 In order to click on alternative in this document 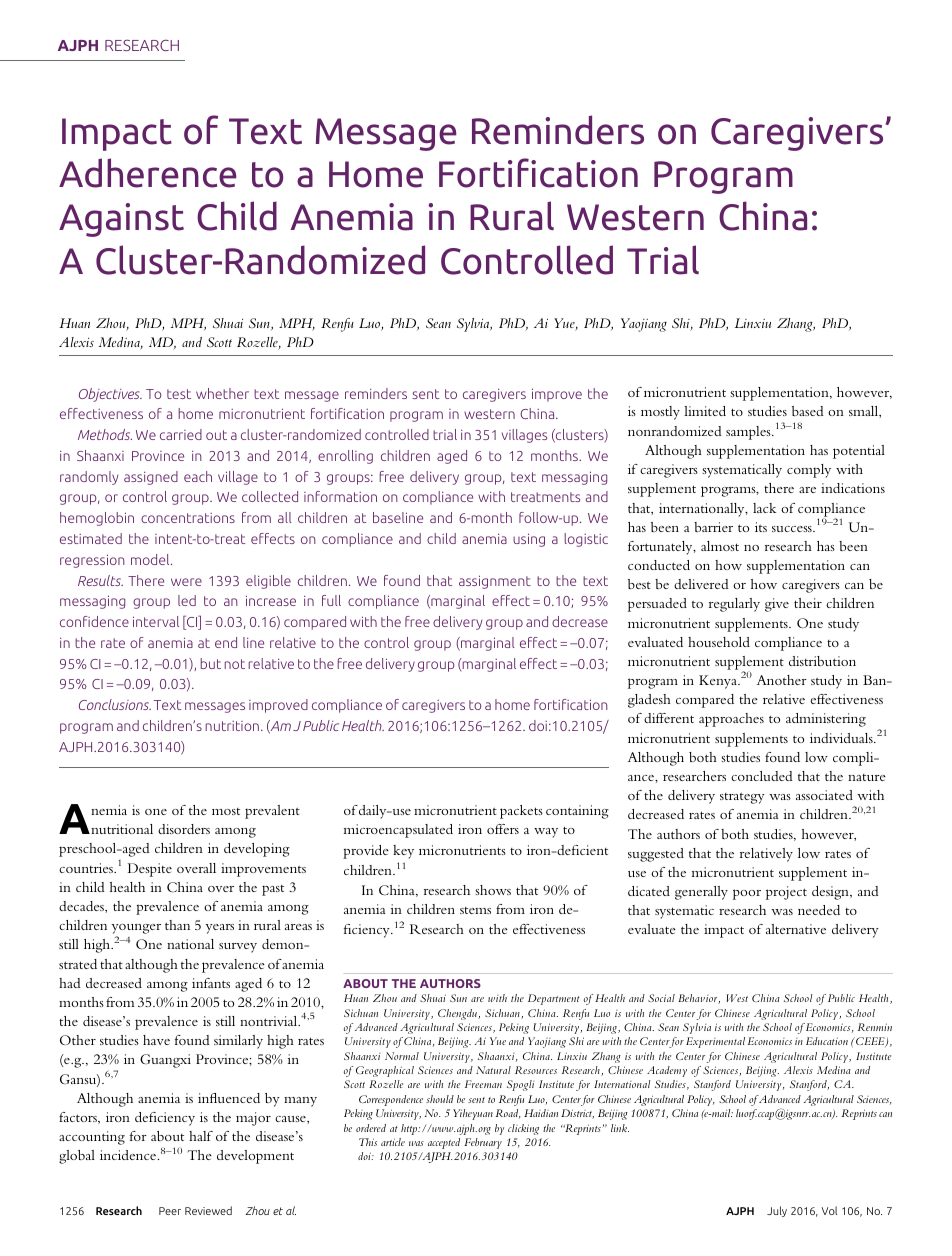, I will do `click(796, 929)`.
